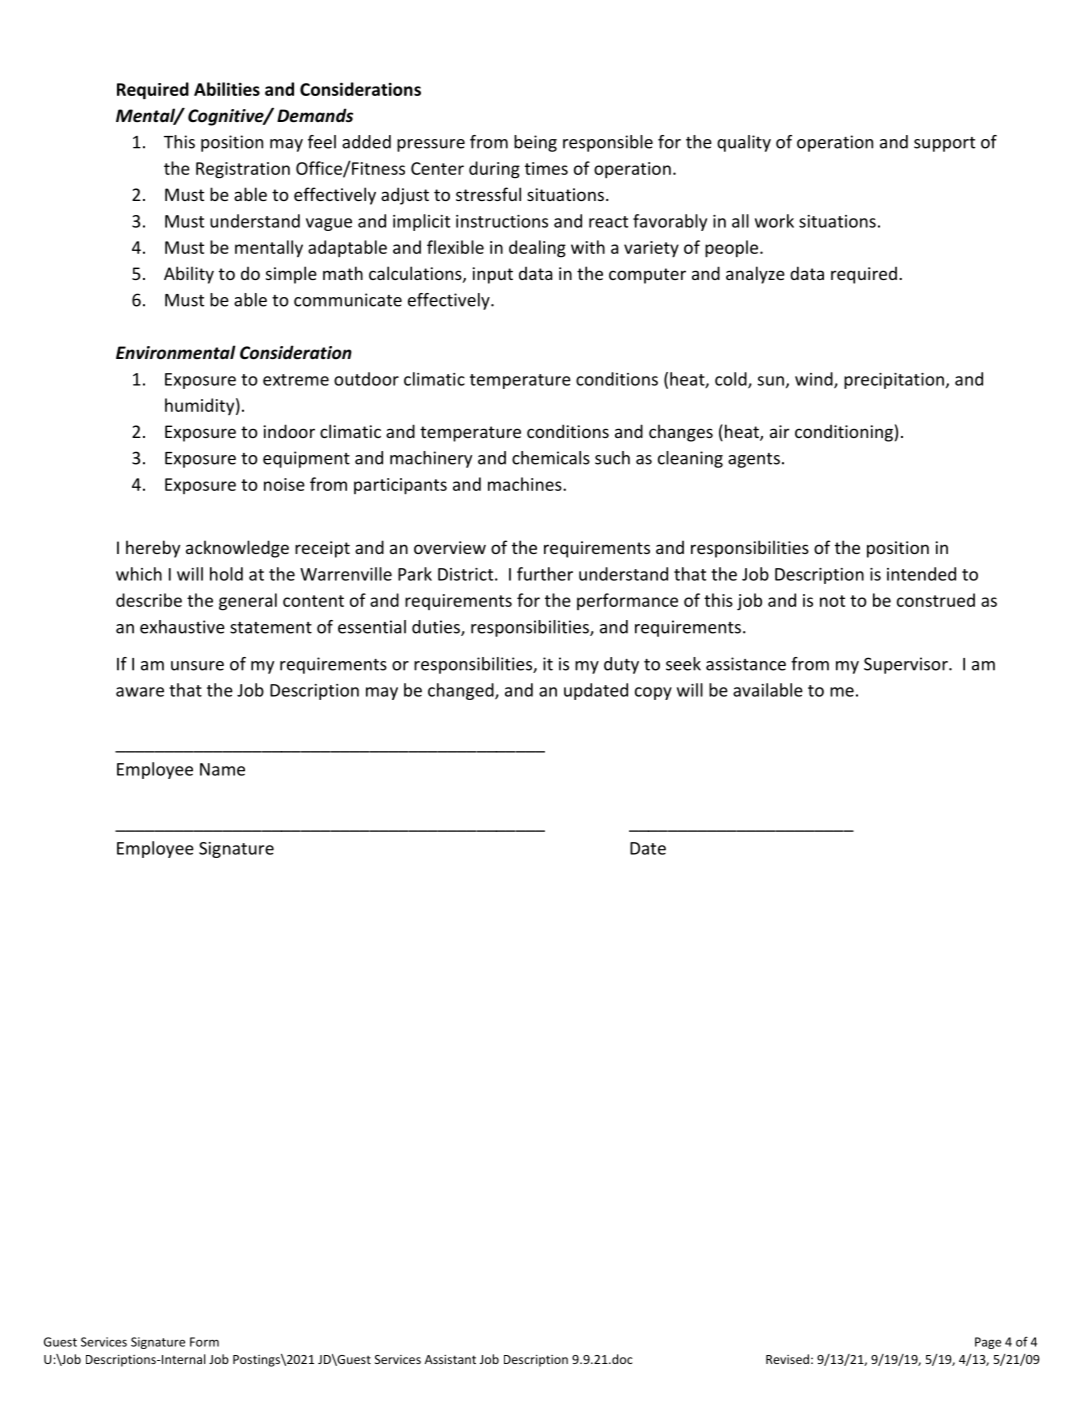 This document has height=1412, width=1091. I want to click on extreme, so click(296, 380).
